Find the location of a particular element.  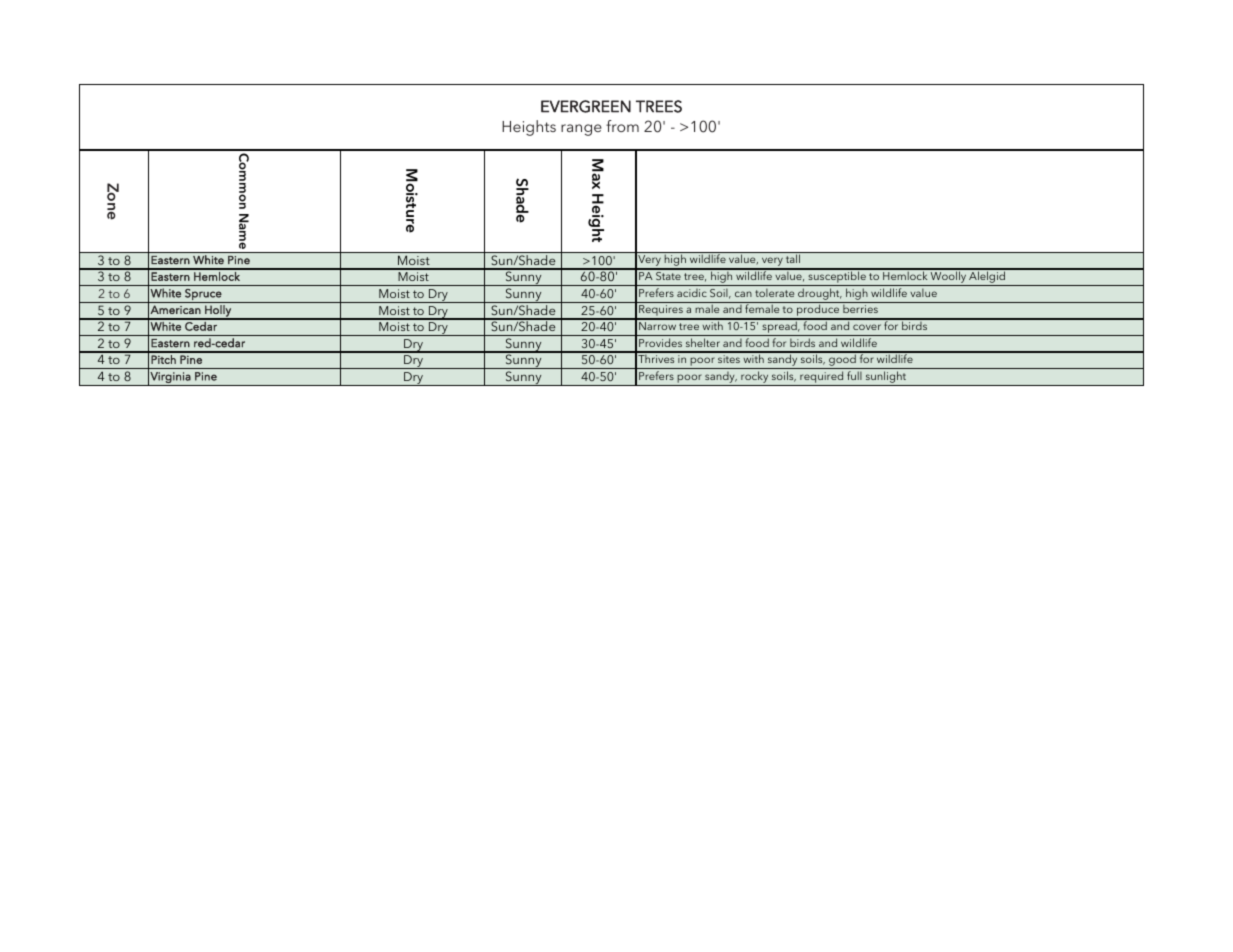

tolerate is located at coordinates (774, 292).
